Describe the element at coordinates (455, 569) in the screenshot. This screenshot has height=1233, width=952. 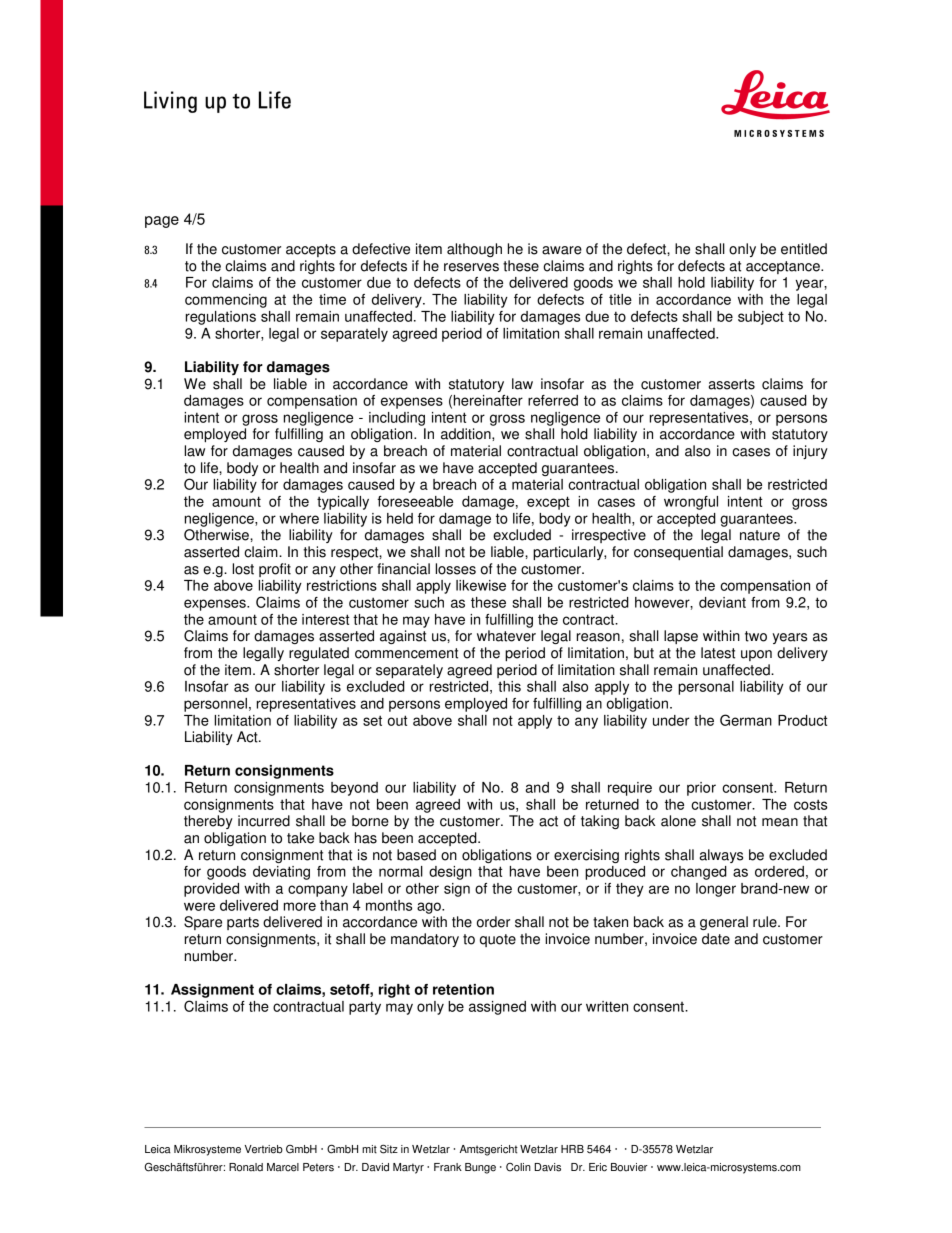
I see `losses` at that location.
